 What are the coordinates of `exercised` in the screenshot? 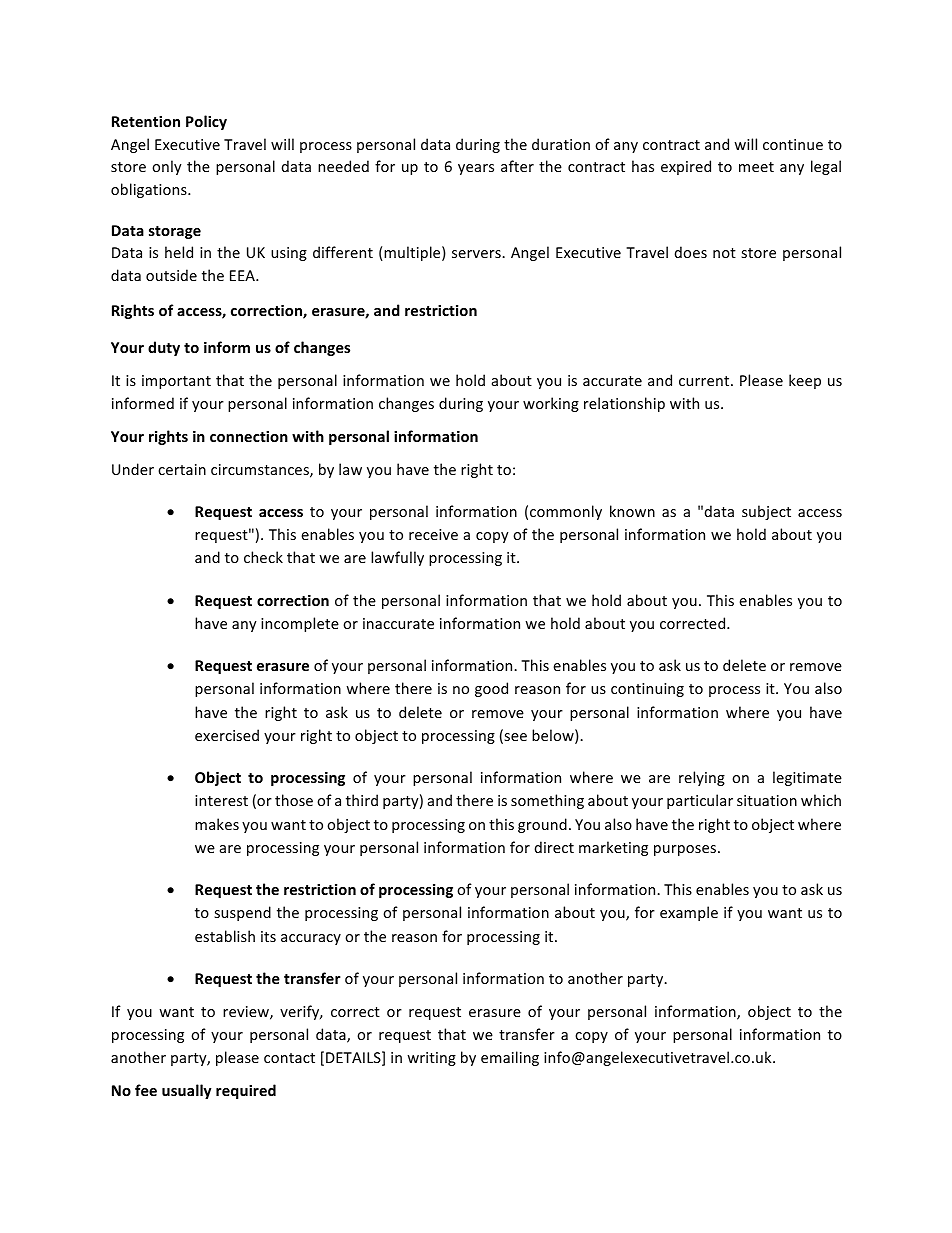 It's located at (227, 735).
